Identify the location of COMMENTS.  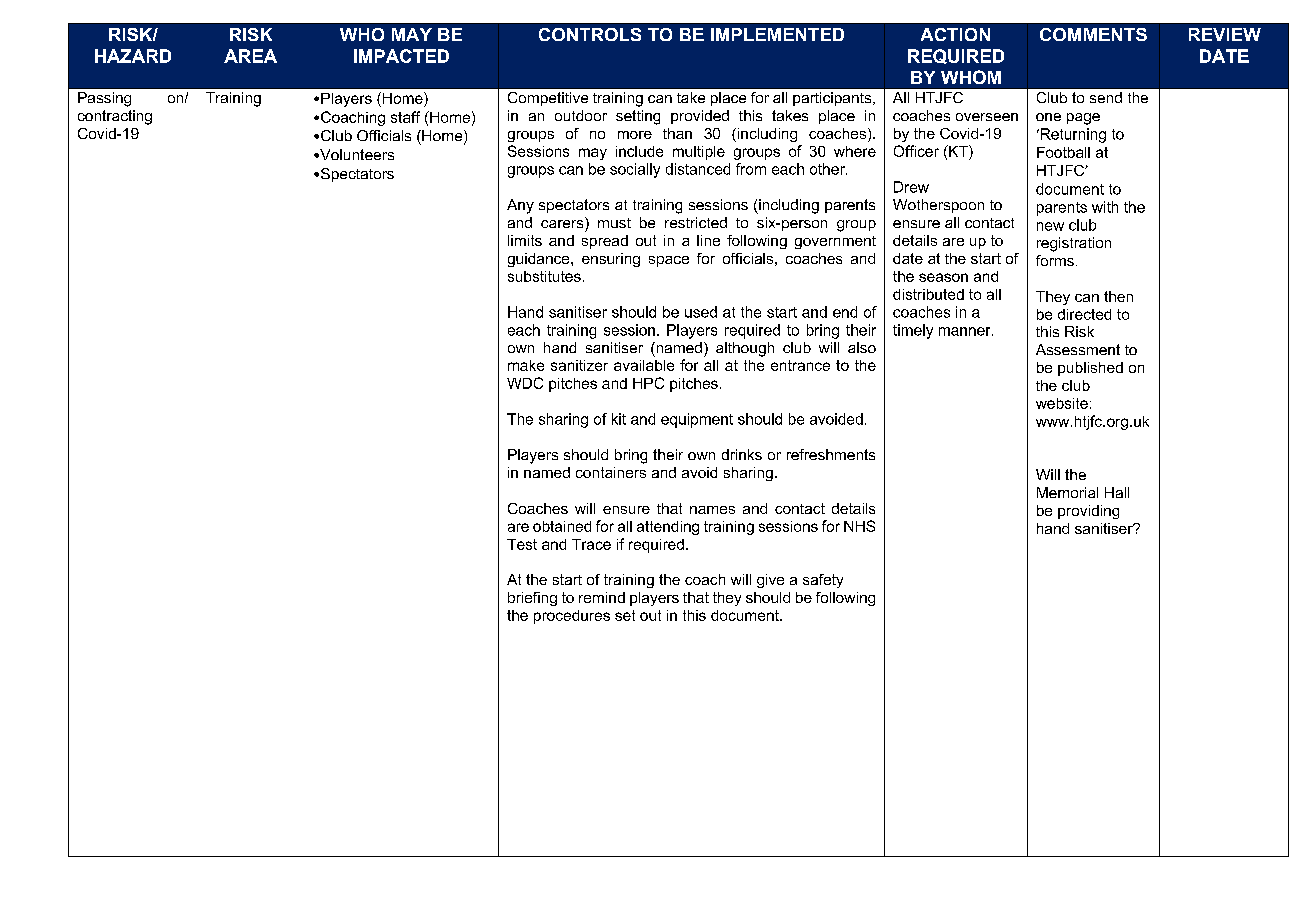
(1093, 34).
